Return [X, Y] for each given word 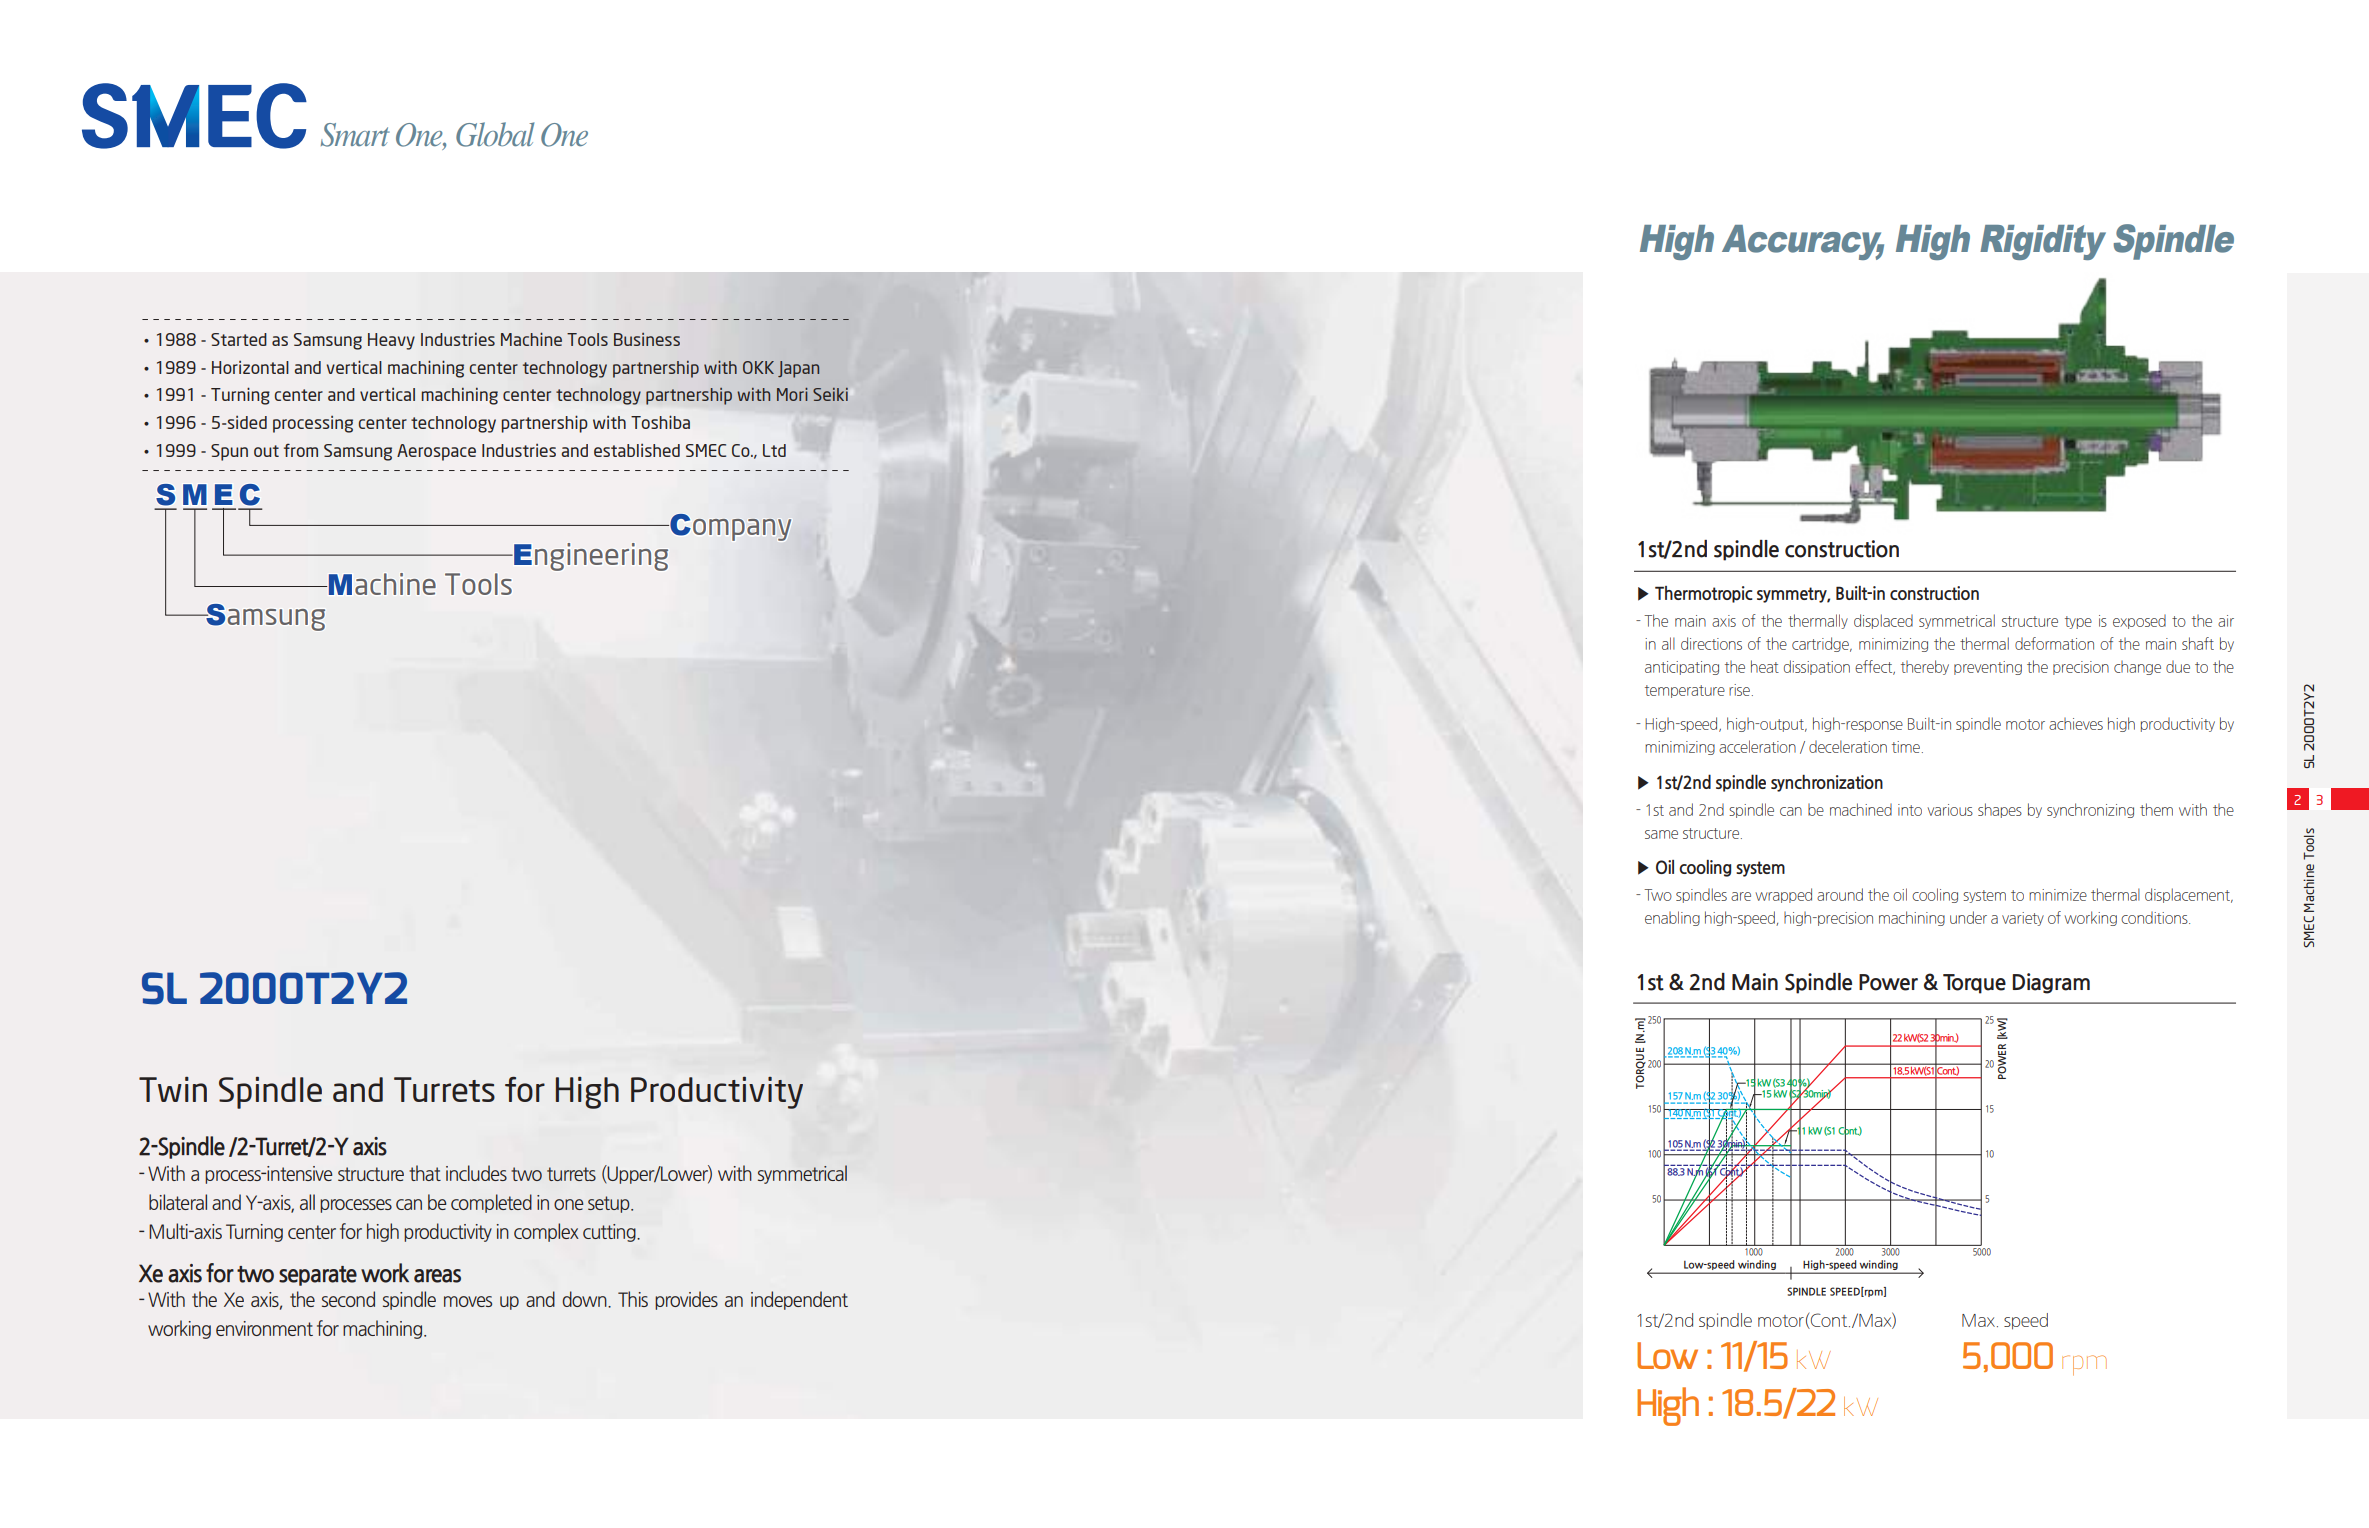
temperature [1685, 691]
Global [495, 134]
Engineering [590, 557]
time [1906, 747]
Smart [355, 135]
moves [468, 1301]
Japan [798, 369]
